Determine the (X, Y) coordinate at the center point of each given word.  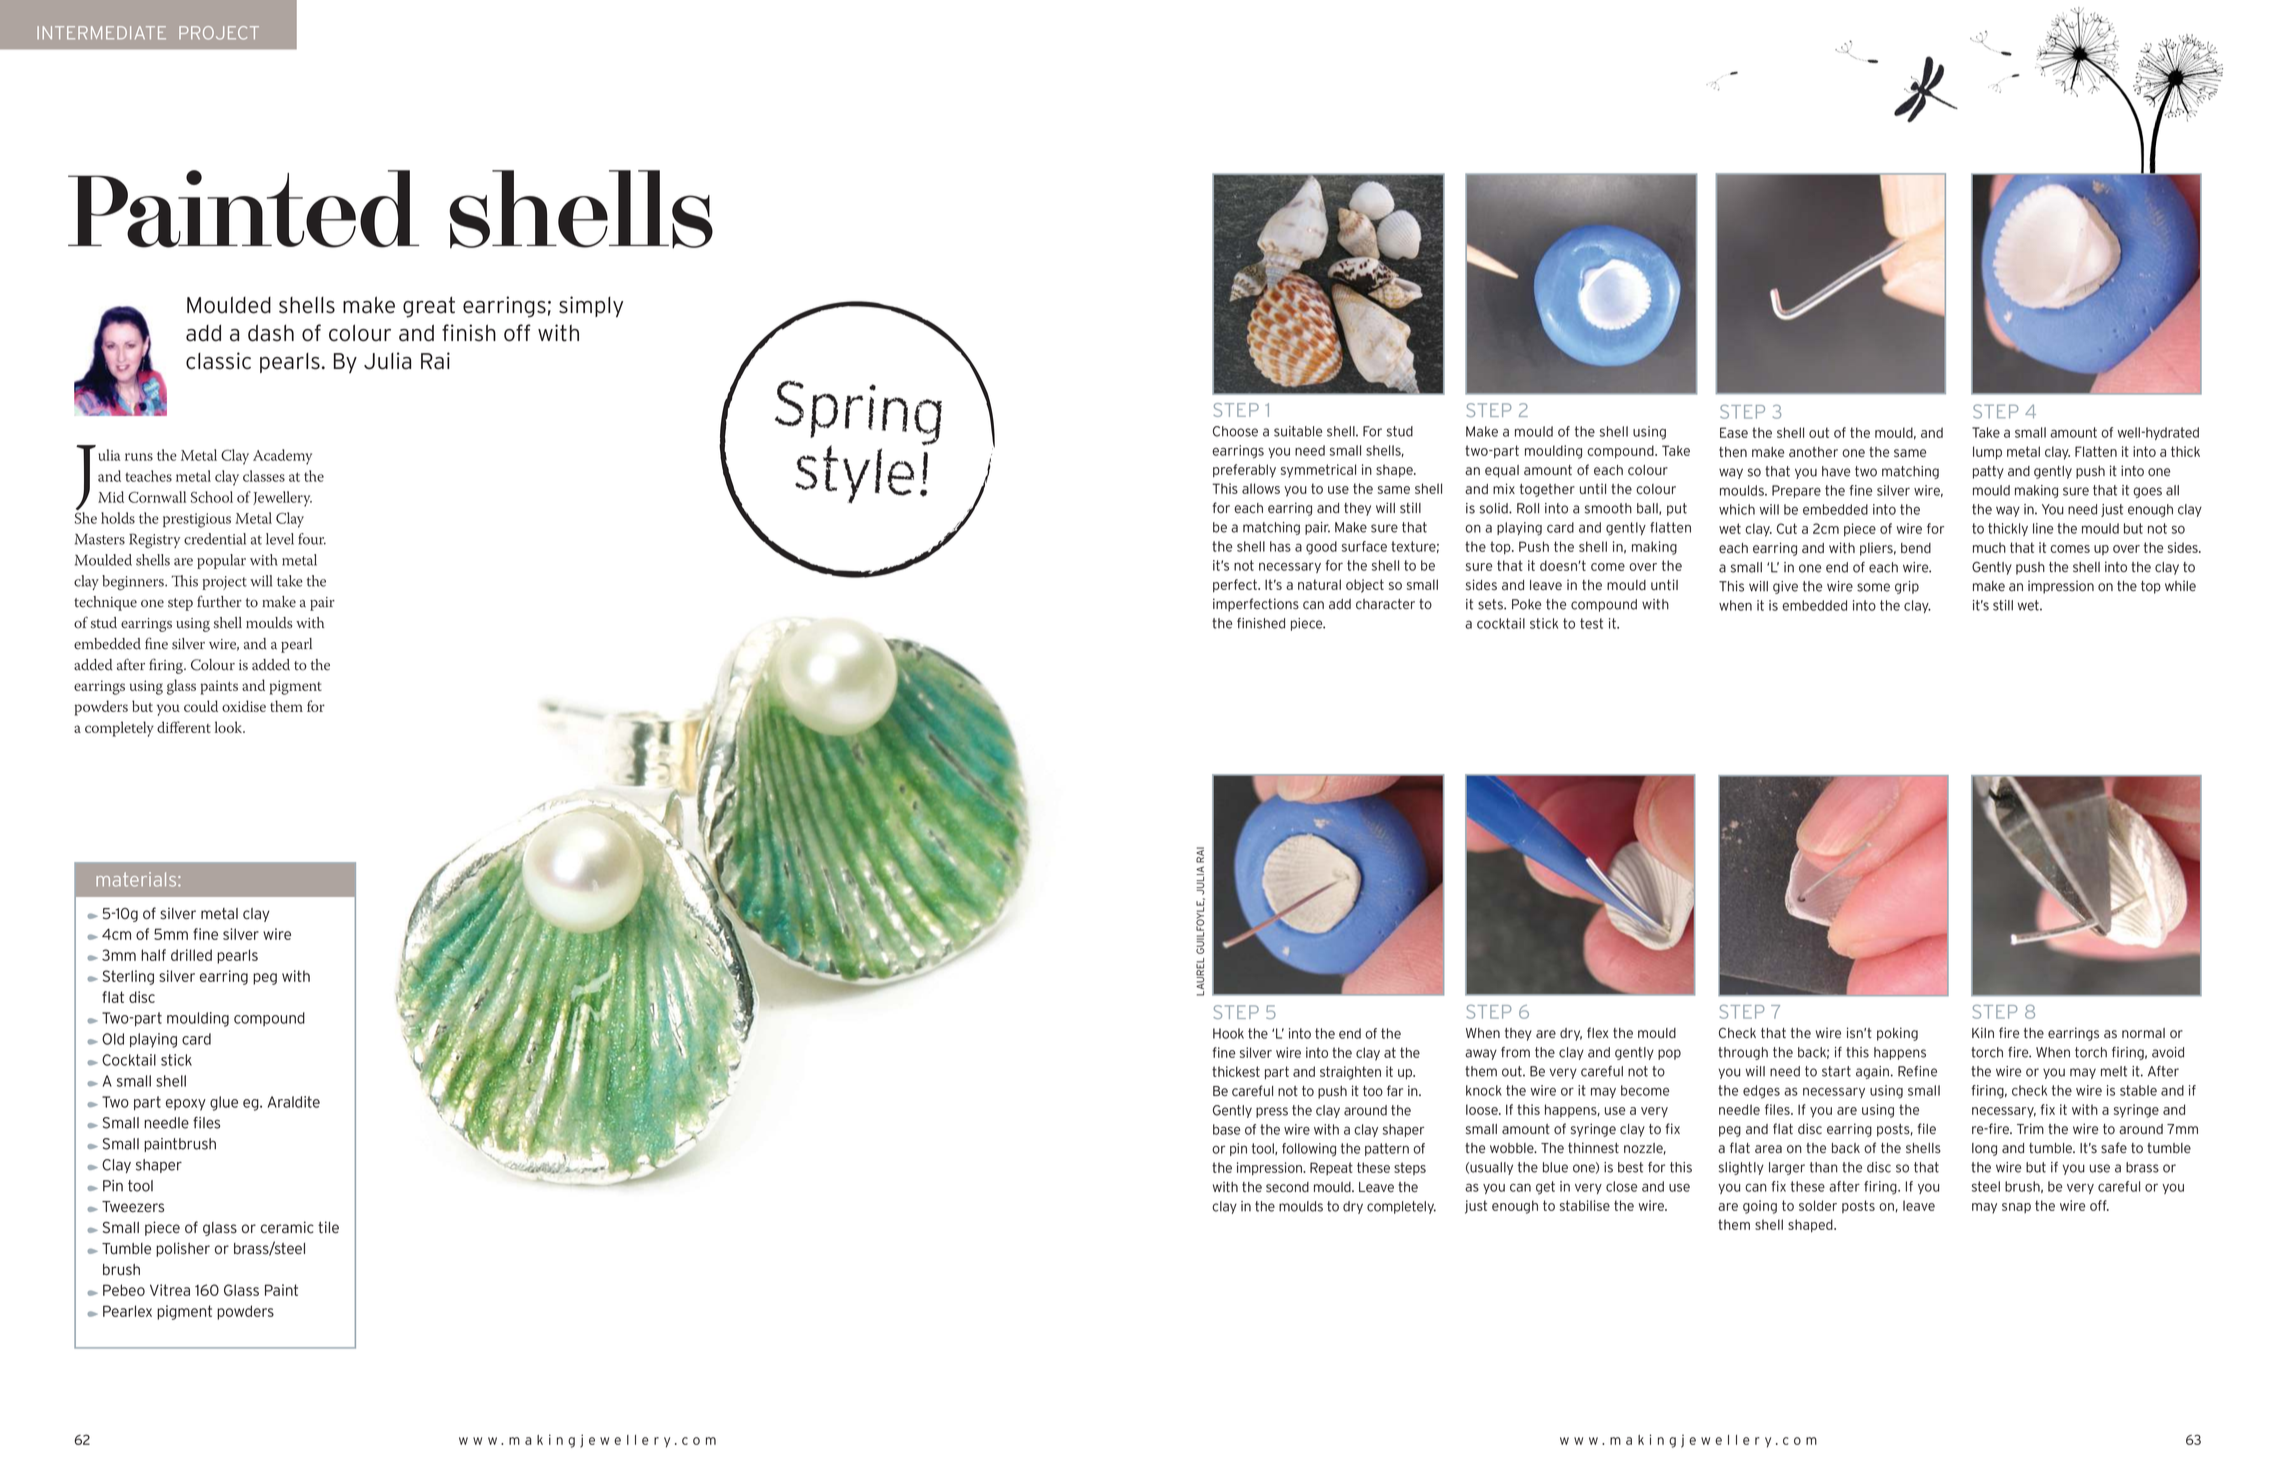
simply (591, 307)
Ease (1734, 432)
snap (2016, 1208)
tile (328, 1227)
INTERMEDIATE (101, 33)
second (1287, 1187)
